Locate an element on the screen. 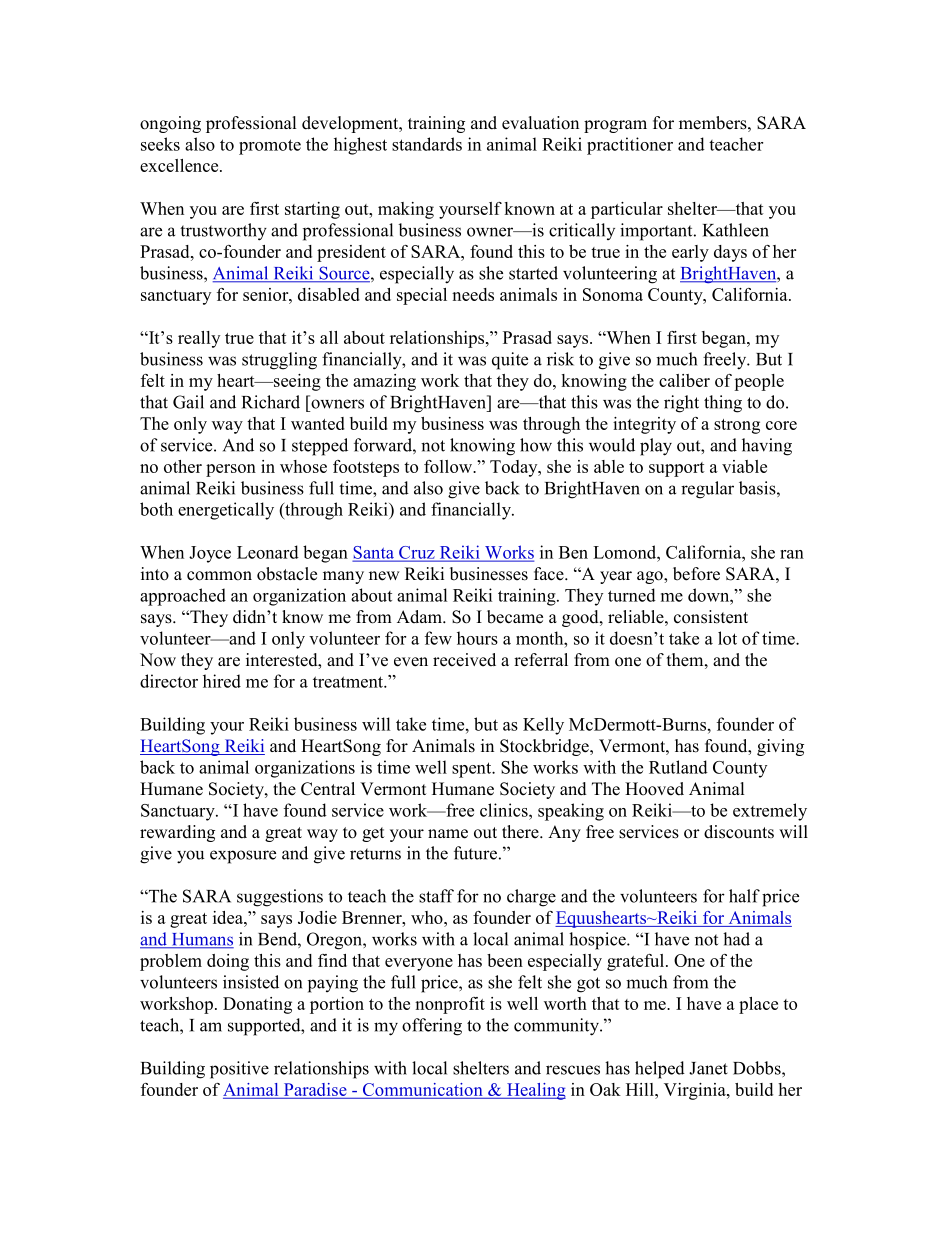 This screenshot has height=1233, width=952. positive is located at coordinates (239, 1070).
